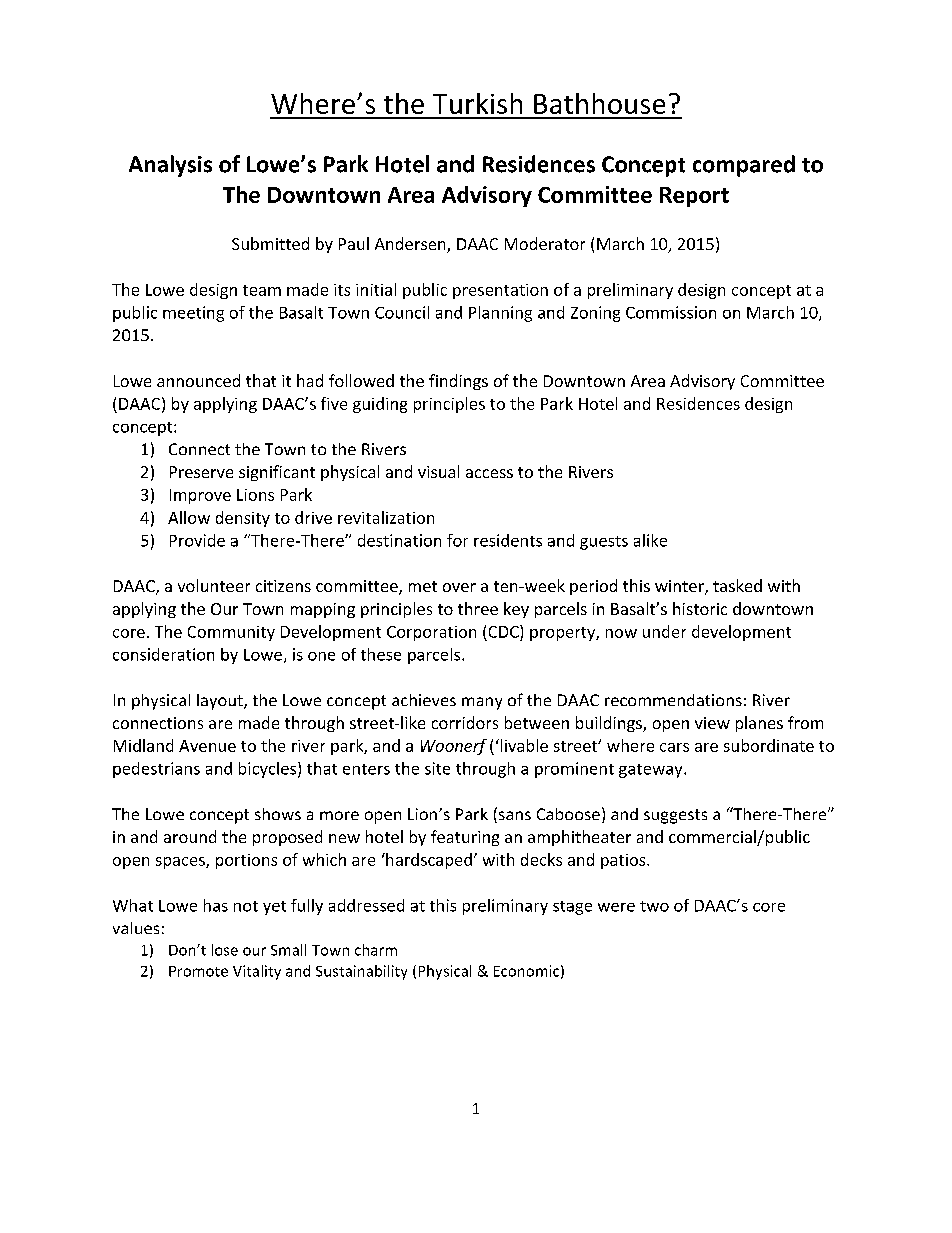  I want to click on presentation, so click(500, 291).
